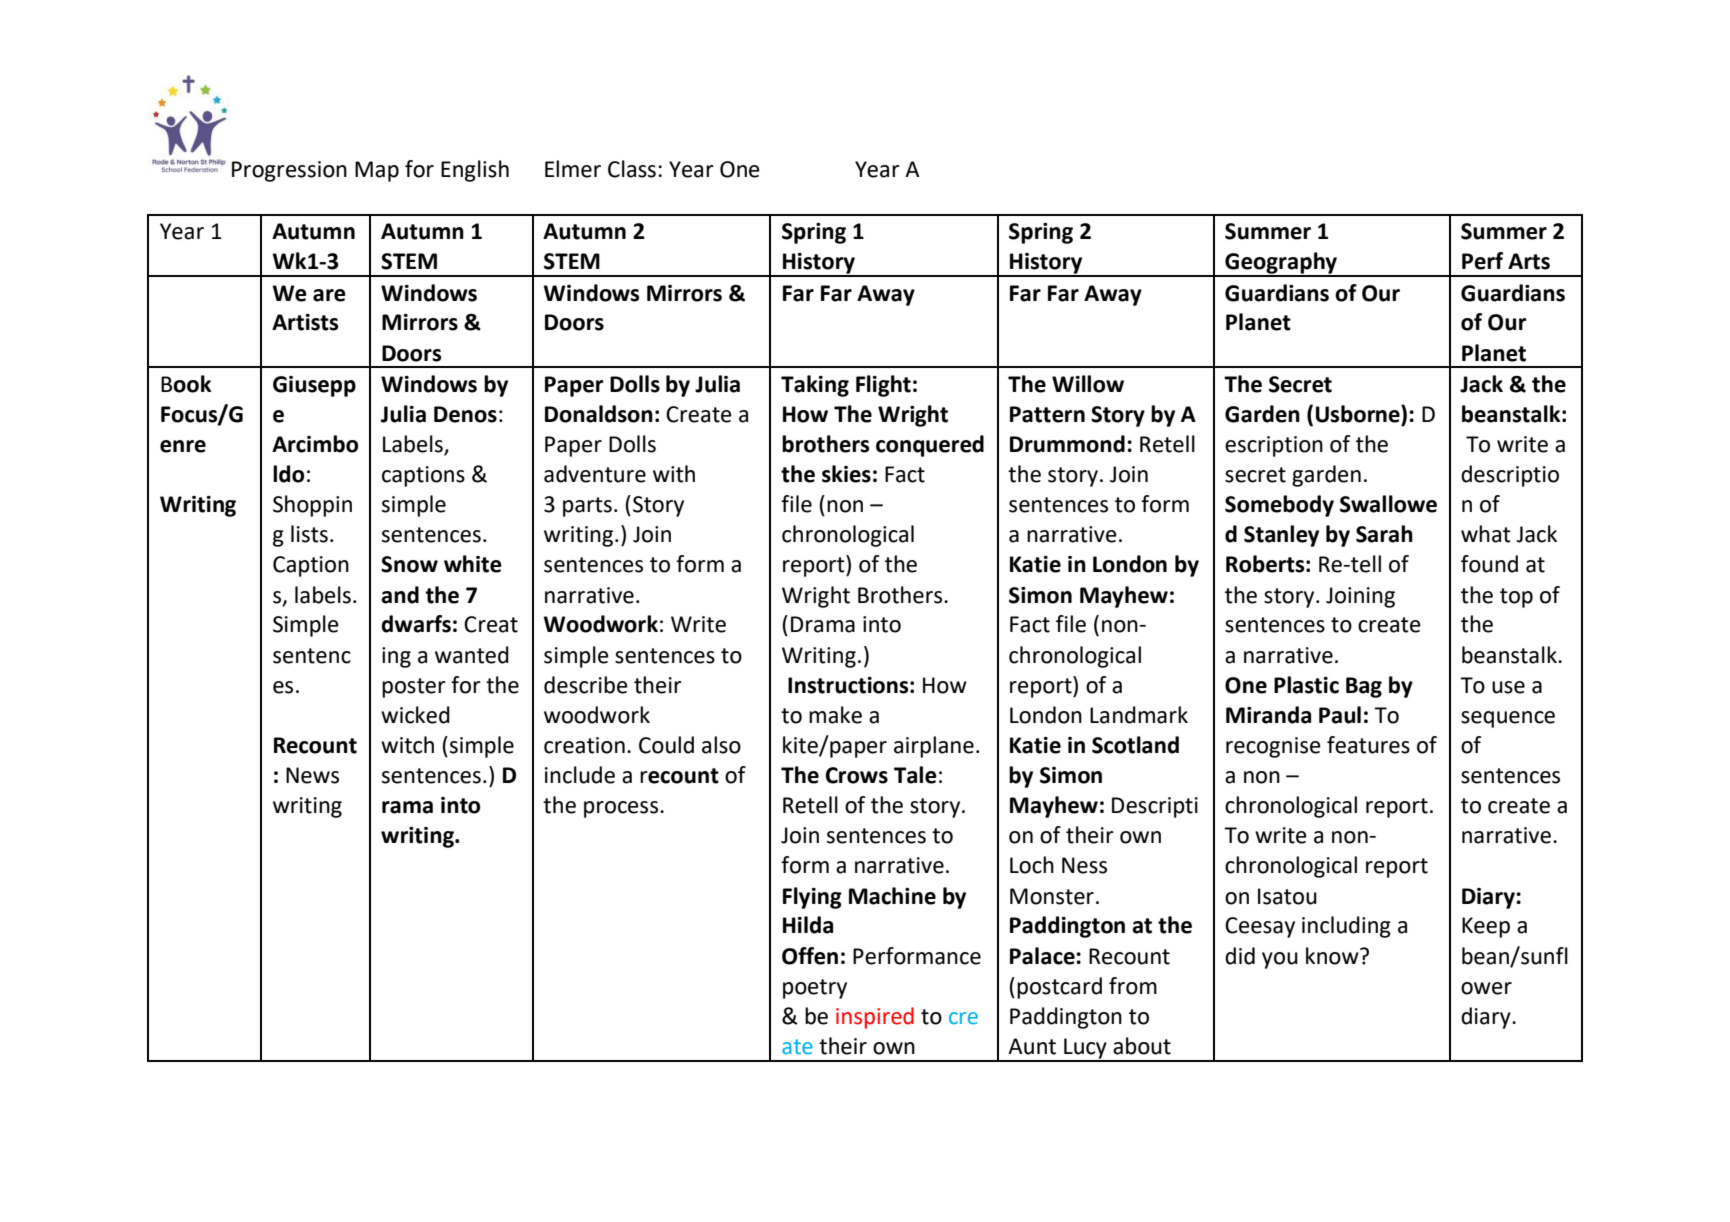 The height and width of the screenshot is (1222, 1730). What do you see at coordinates (1281, 264) in the screenshot?
I see `Geography` at bounding box center [1281, 264].
